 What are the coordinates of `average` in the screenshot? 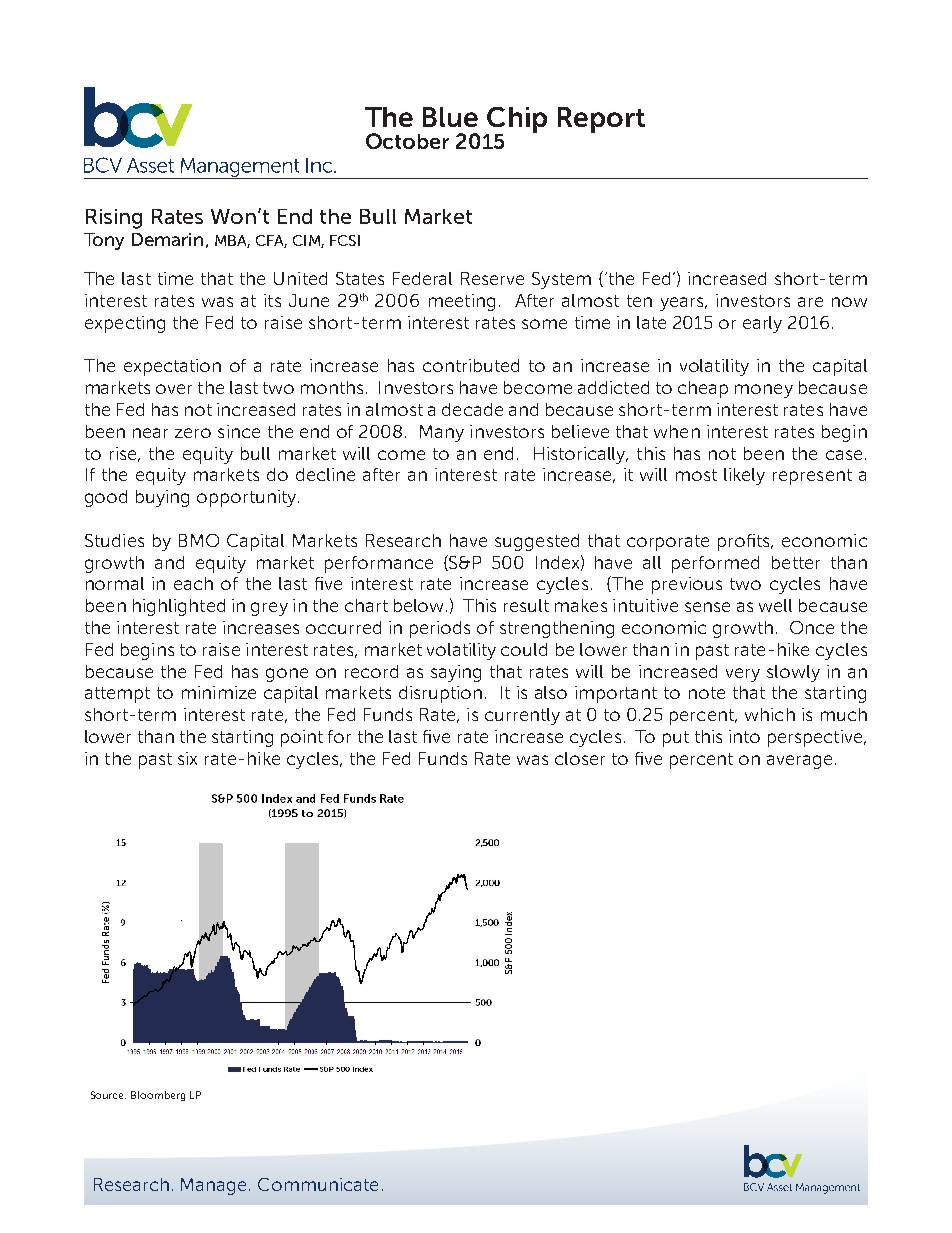 It's located at (799, 762).
